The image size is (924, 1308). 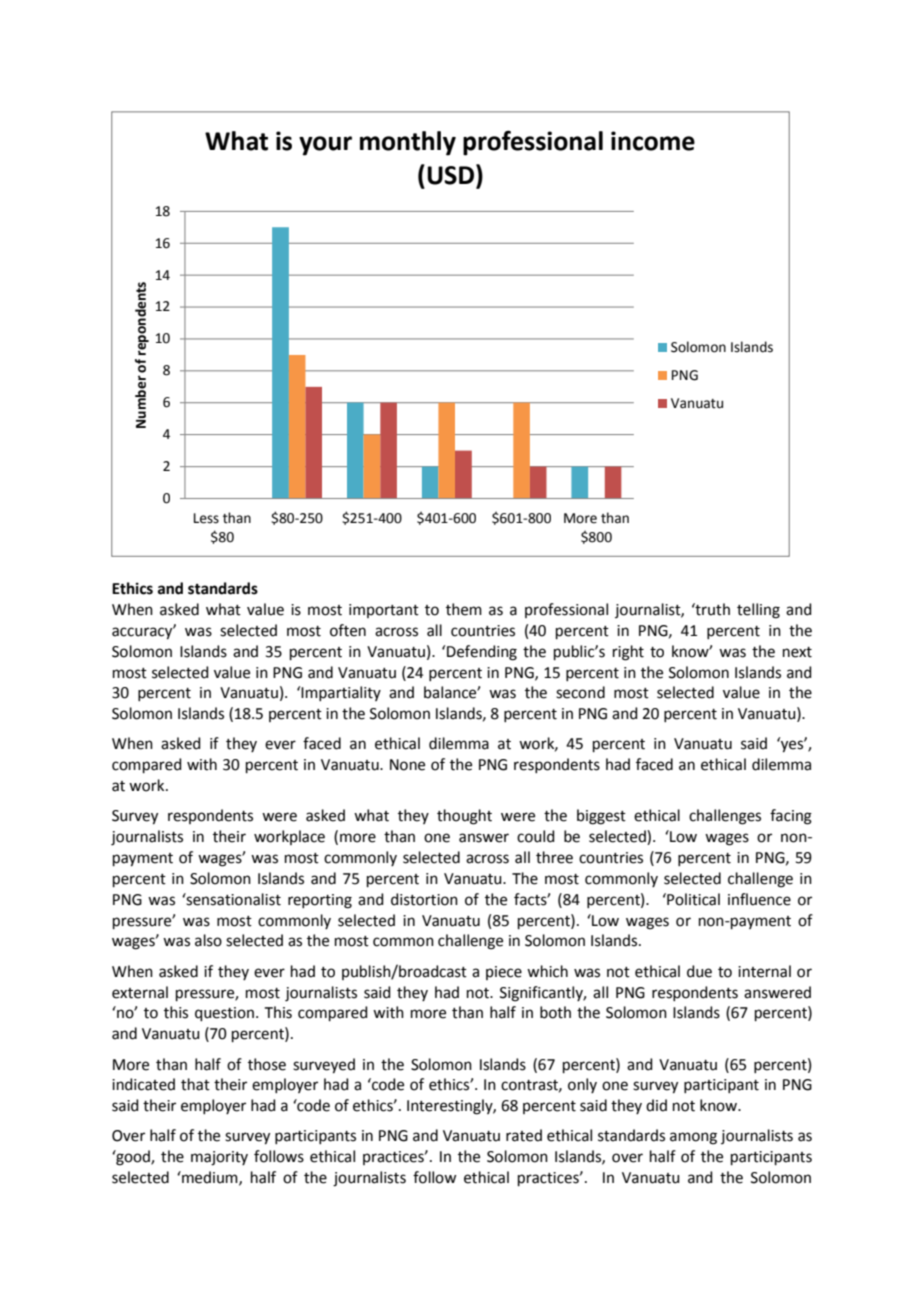 What do you see at coordinates (653, 141) in the image?
I see `income` at bounding box center [653, 141].
